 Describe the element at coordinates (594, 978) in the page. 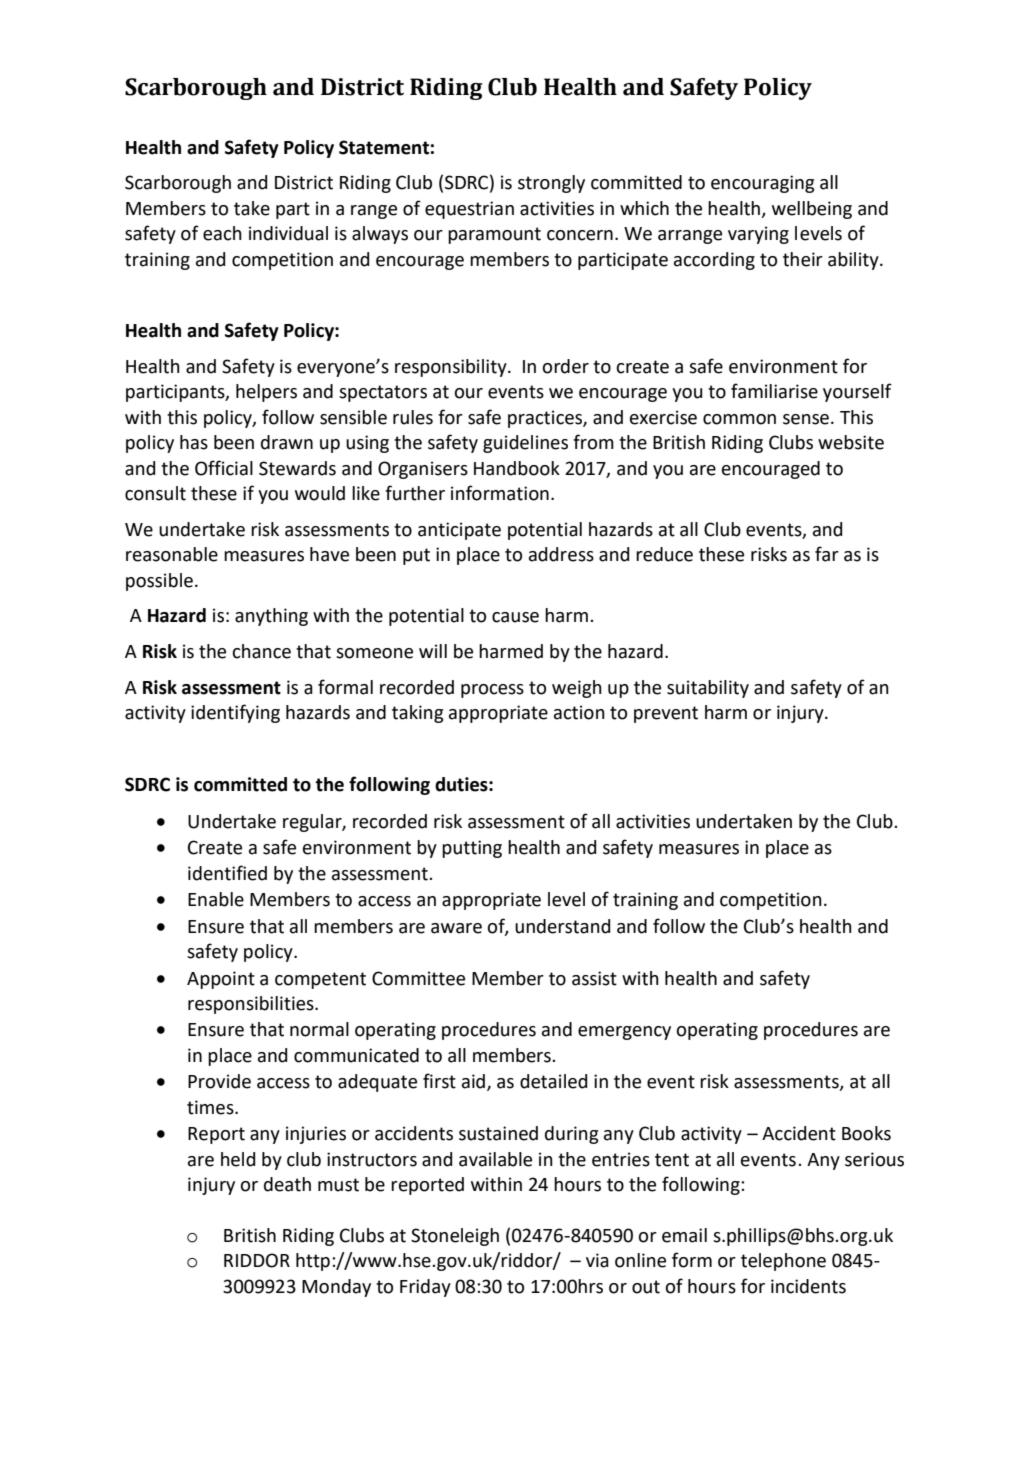

I see `assist` at that location.
